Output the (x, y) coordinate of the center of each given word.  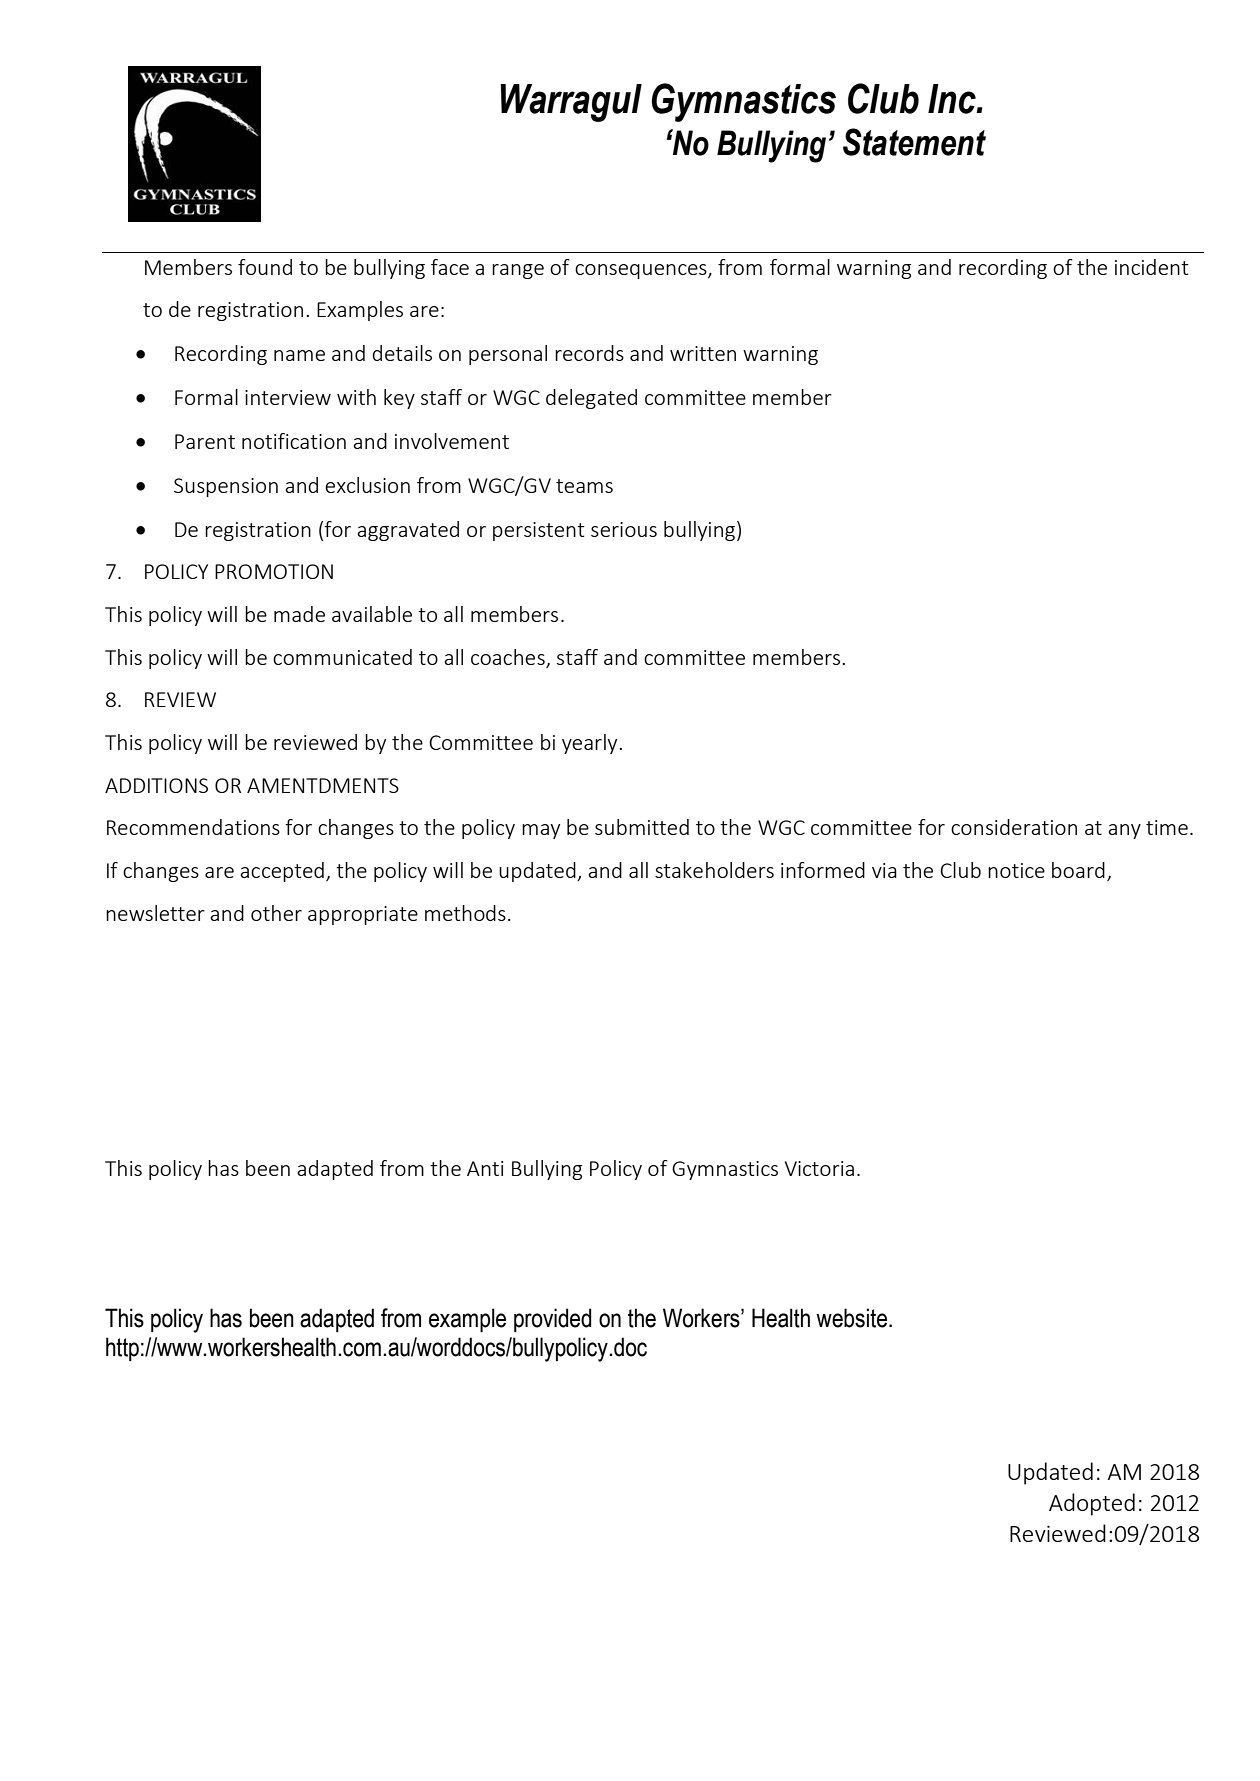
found (265, 267)
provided (552, 1320)
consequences (642, 271)
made (299, 614)
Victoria (819, 1168)
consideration (1014, 827)
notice (1016, 870)
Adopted (1092, 1504)
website (851, 1318)
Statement (914, 142)
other (276, 913)
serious (624, 529)
